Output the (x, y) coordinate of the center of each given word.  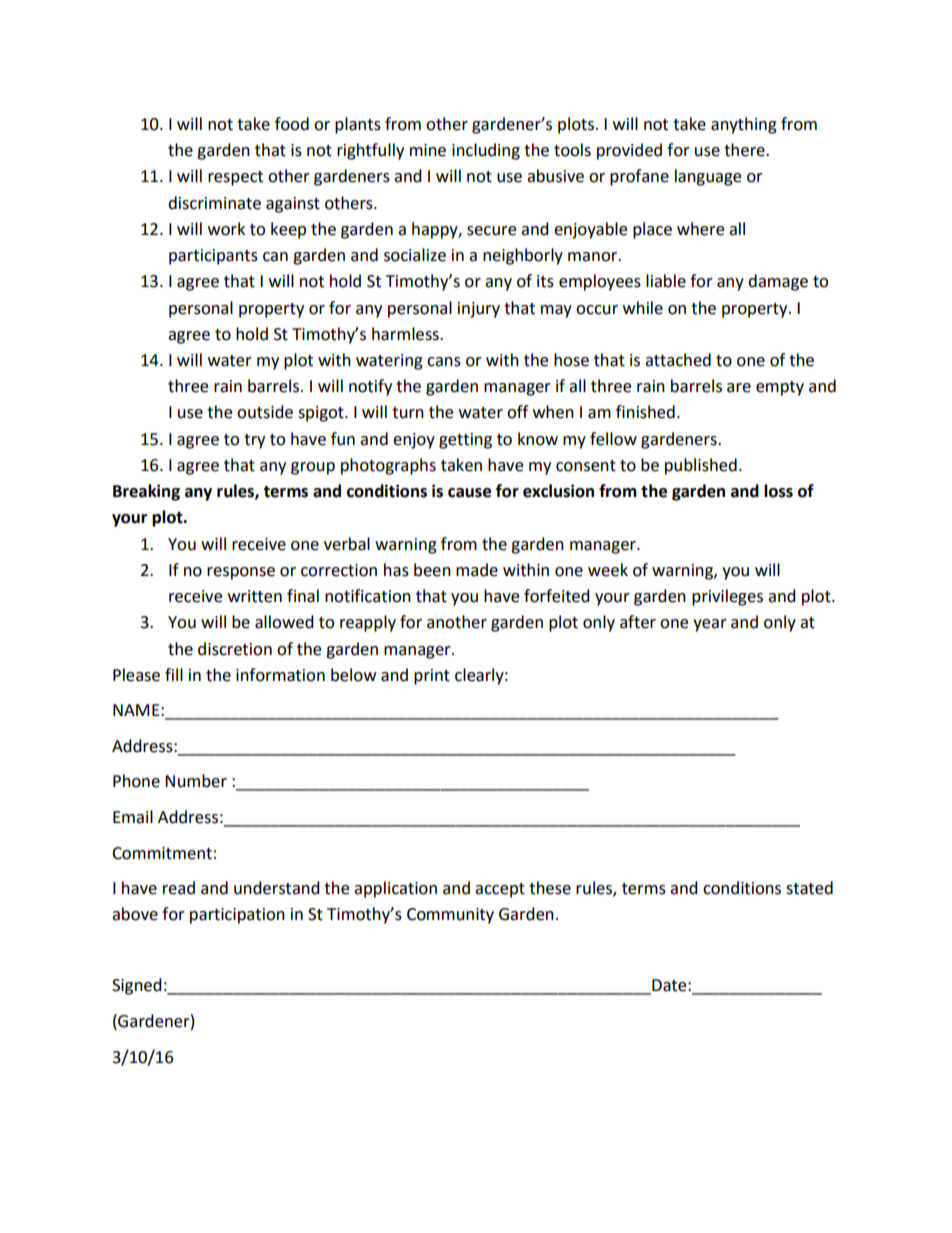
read (179, 888)
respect (235, 178)
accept (500, 890)
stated (809, 888)
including (486, 151)
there (745, 150)
